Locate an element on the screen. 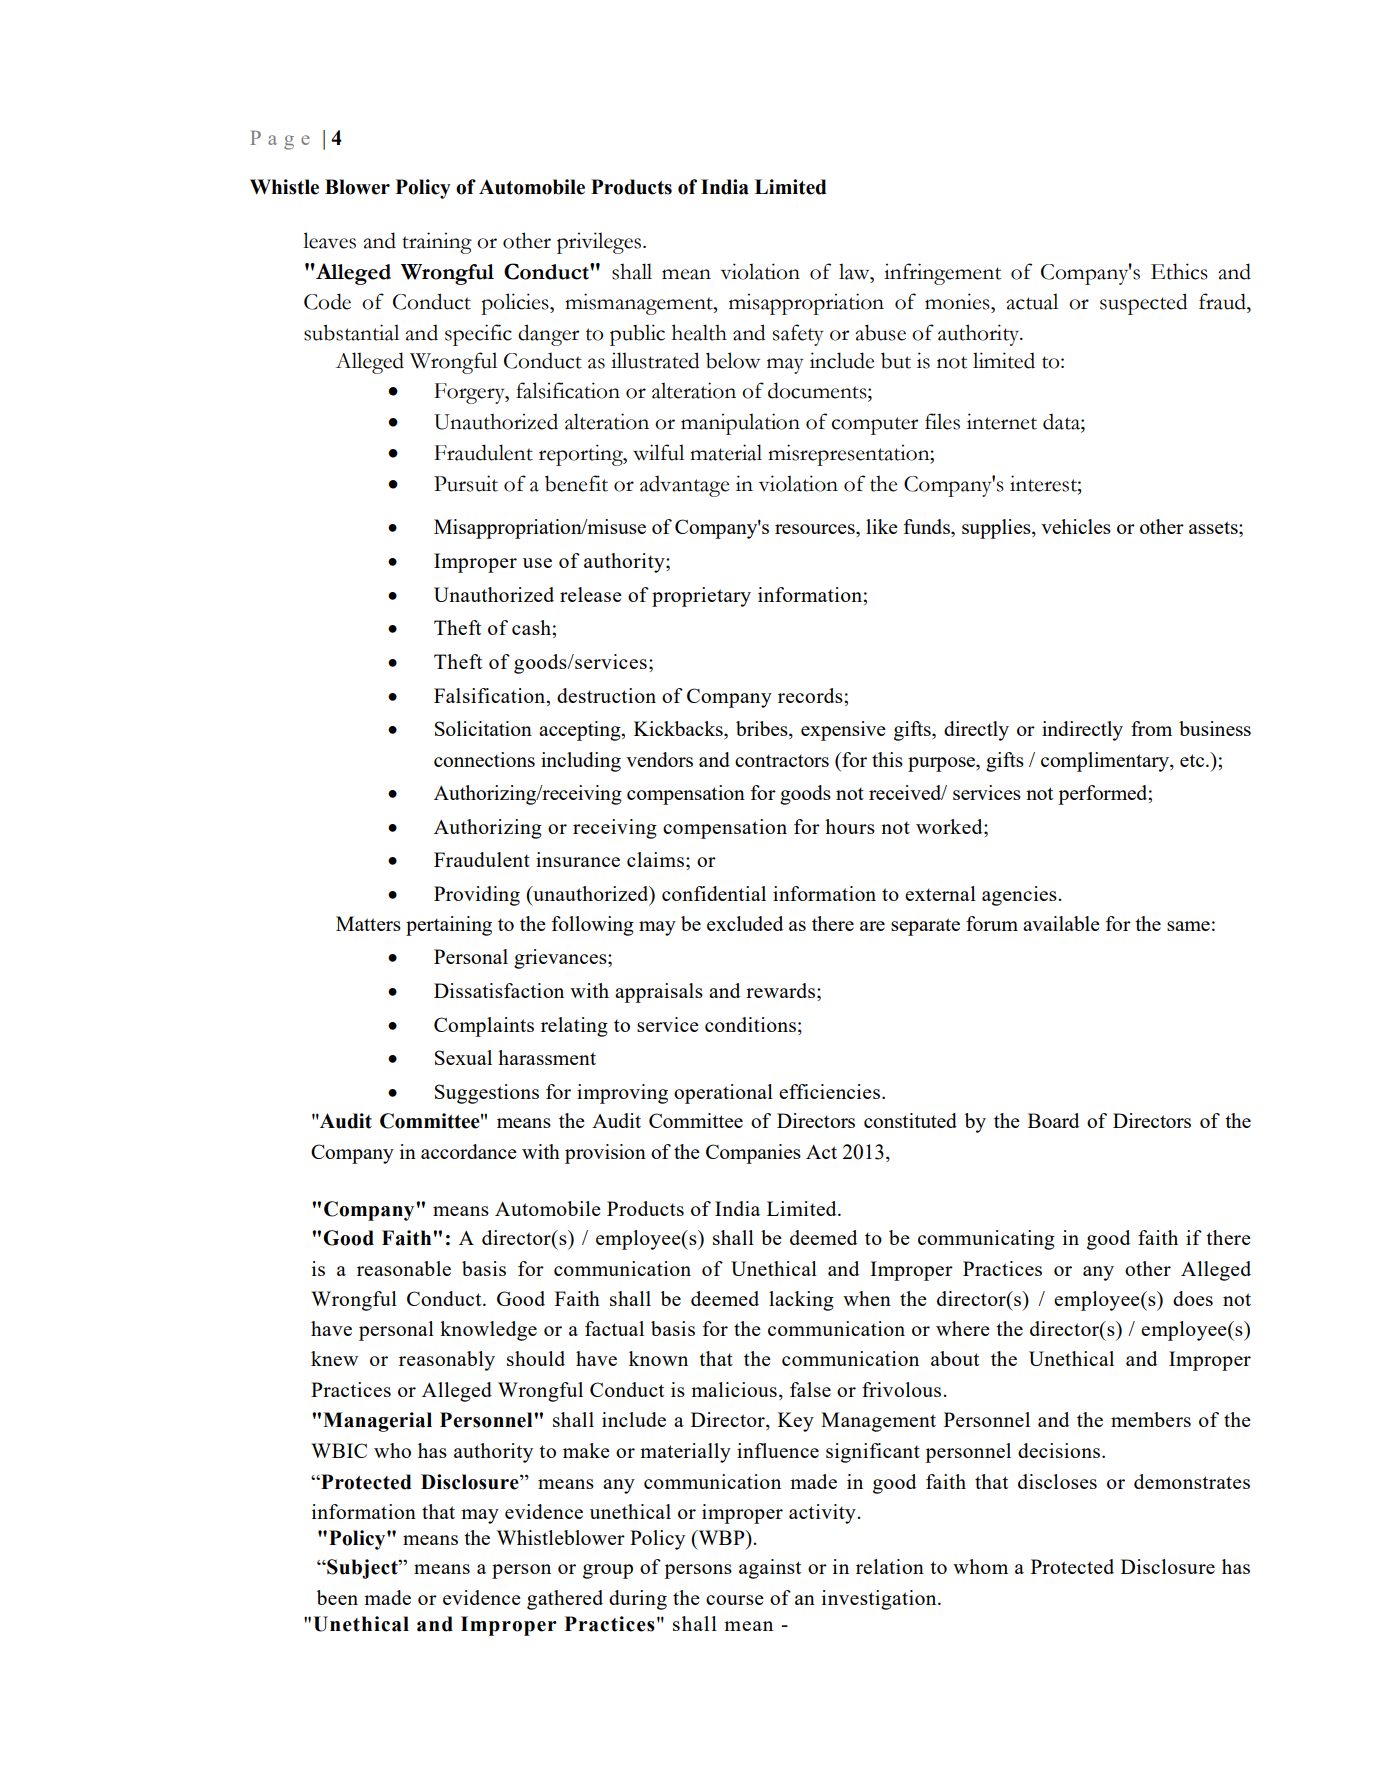 The height and width of the screenshot is (1789, 1383). Subject is located at coordinates (362, 1569).
